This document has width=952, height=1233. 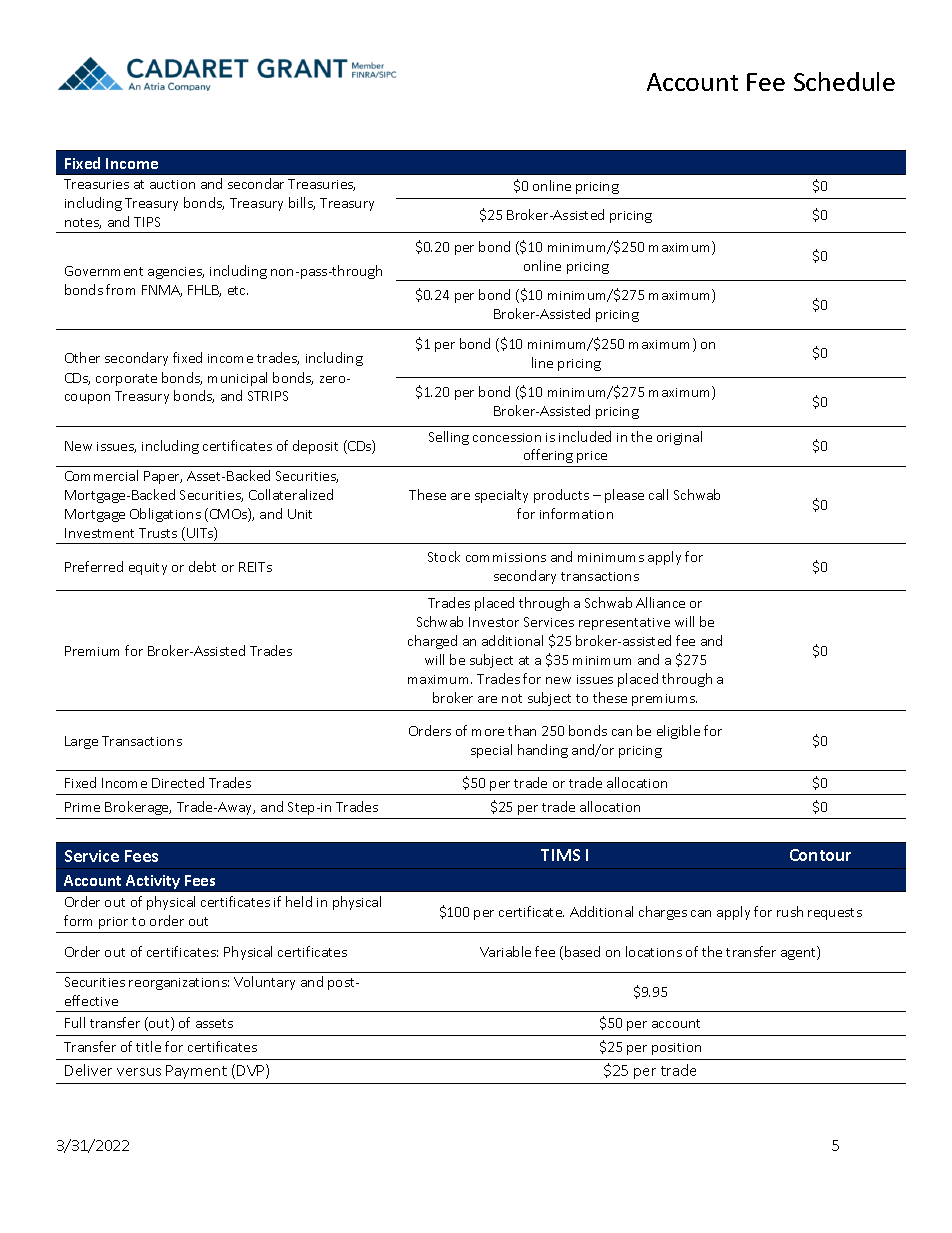 What do you see at coordinates (238, 290) in the document?
I see `etc` at bounding box center [238, 290].
